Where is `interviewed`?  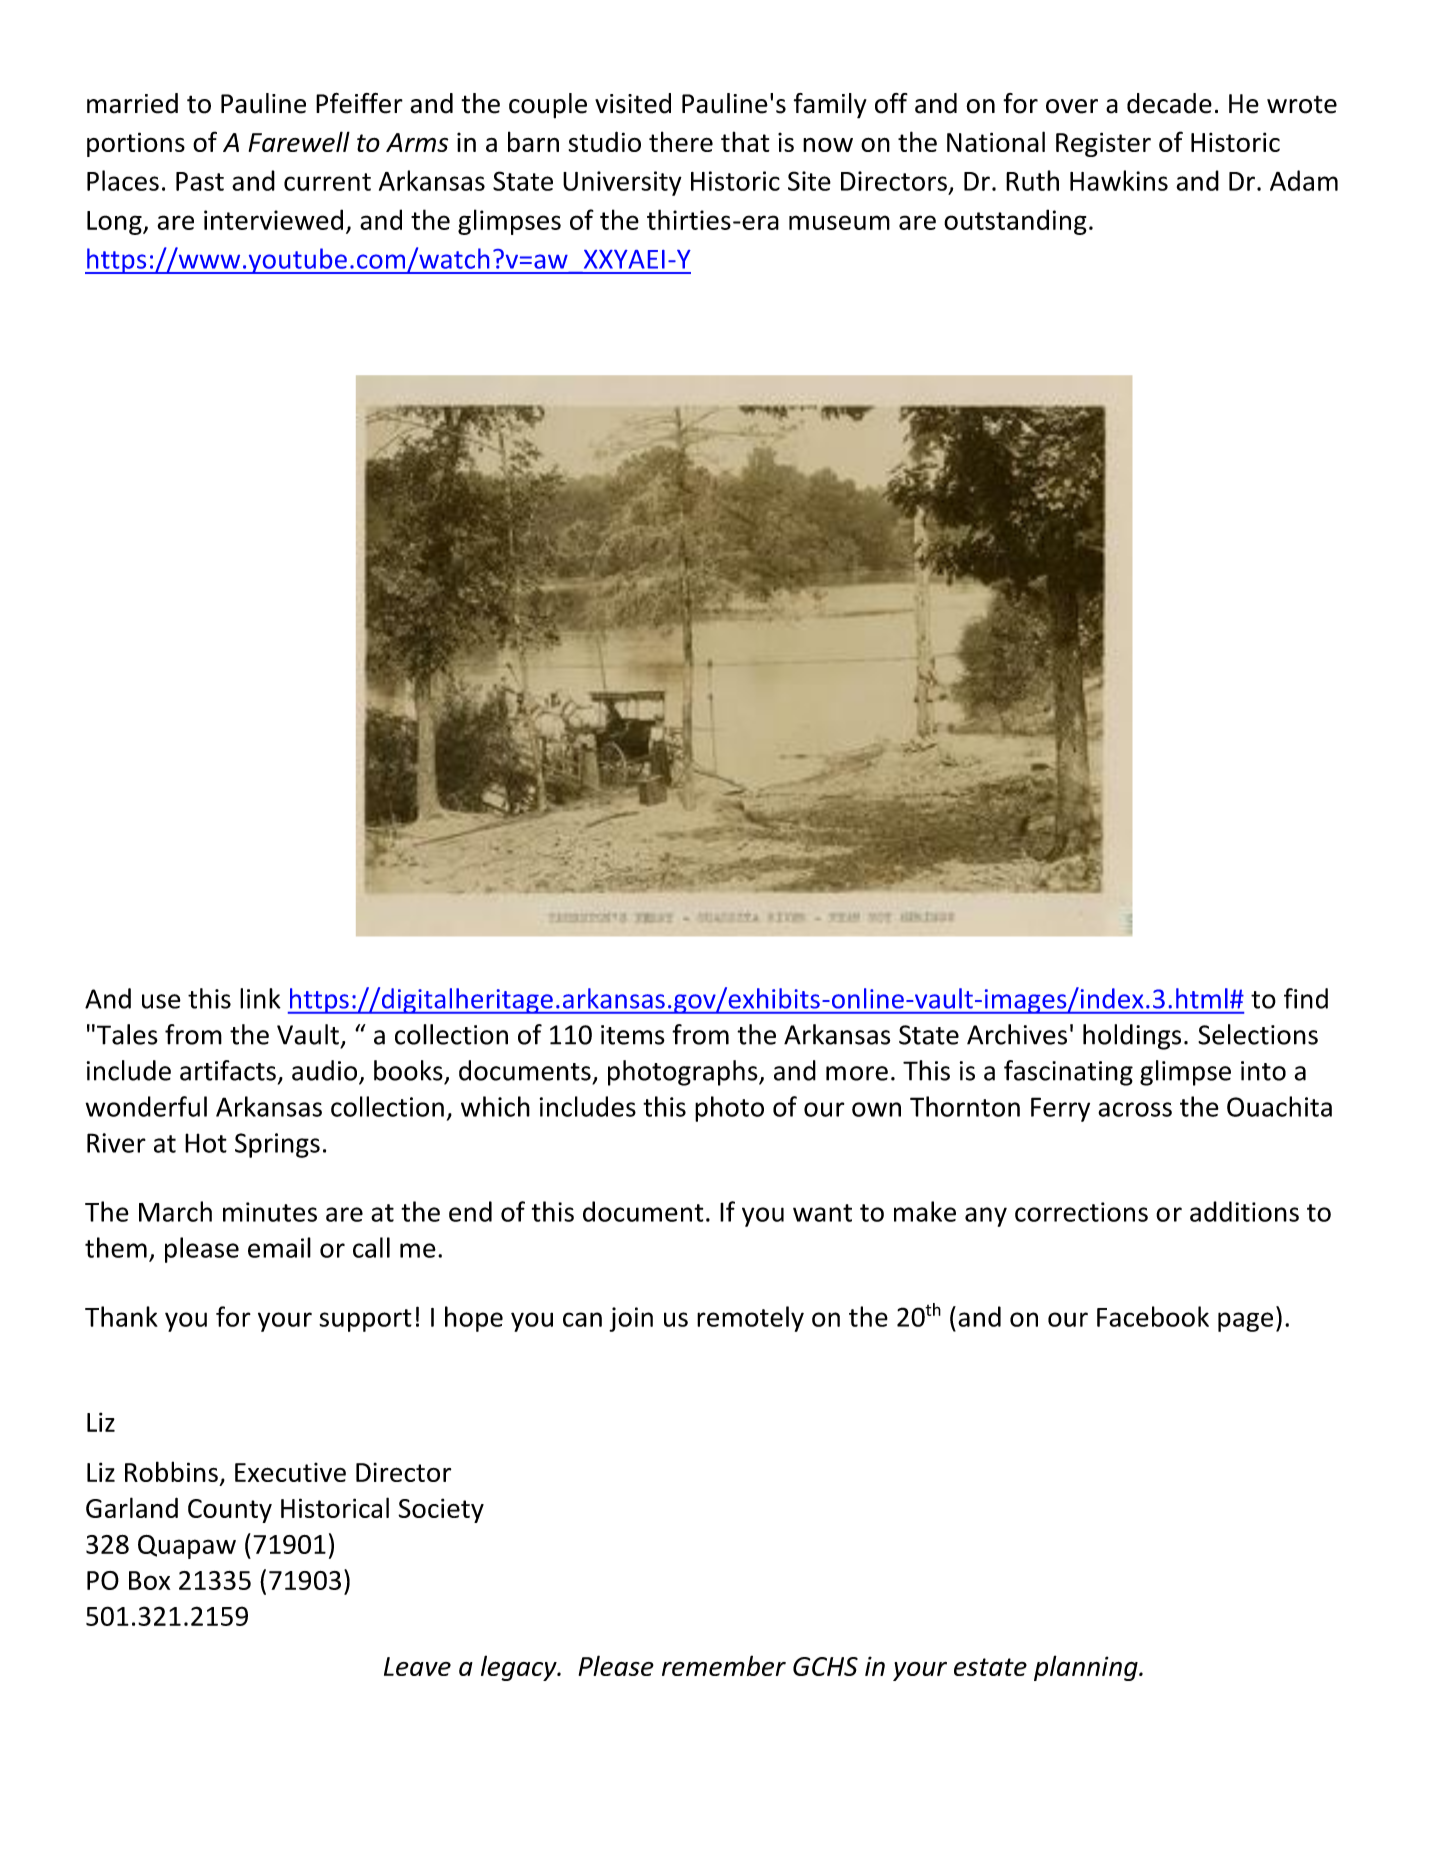
interviewed is located at coordinates (273, 219).
